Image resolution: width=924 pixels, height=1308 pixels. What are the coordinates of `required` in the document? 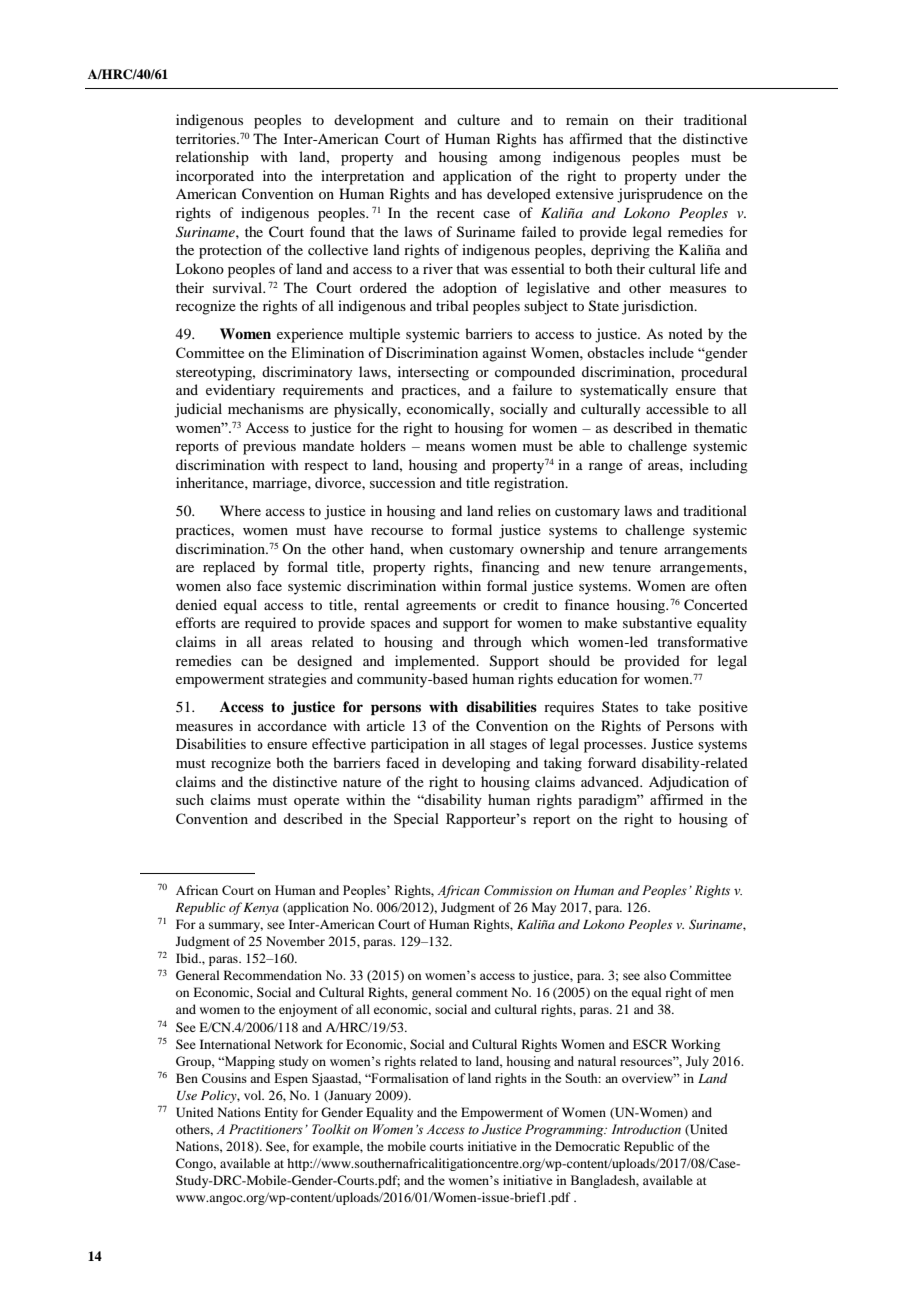 It's located at (270, 624).
